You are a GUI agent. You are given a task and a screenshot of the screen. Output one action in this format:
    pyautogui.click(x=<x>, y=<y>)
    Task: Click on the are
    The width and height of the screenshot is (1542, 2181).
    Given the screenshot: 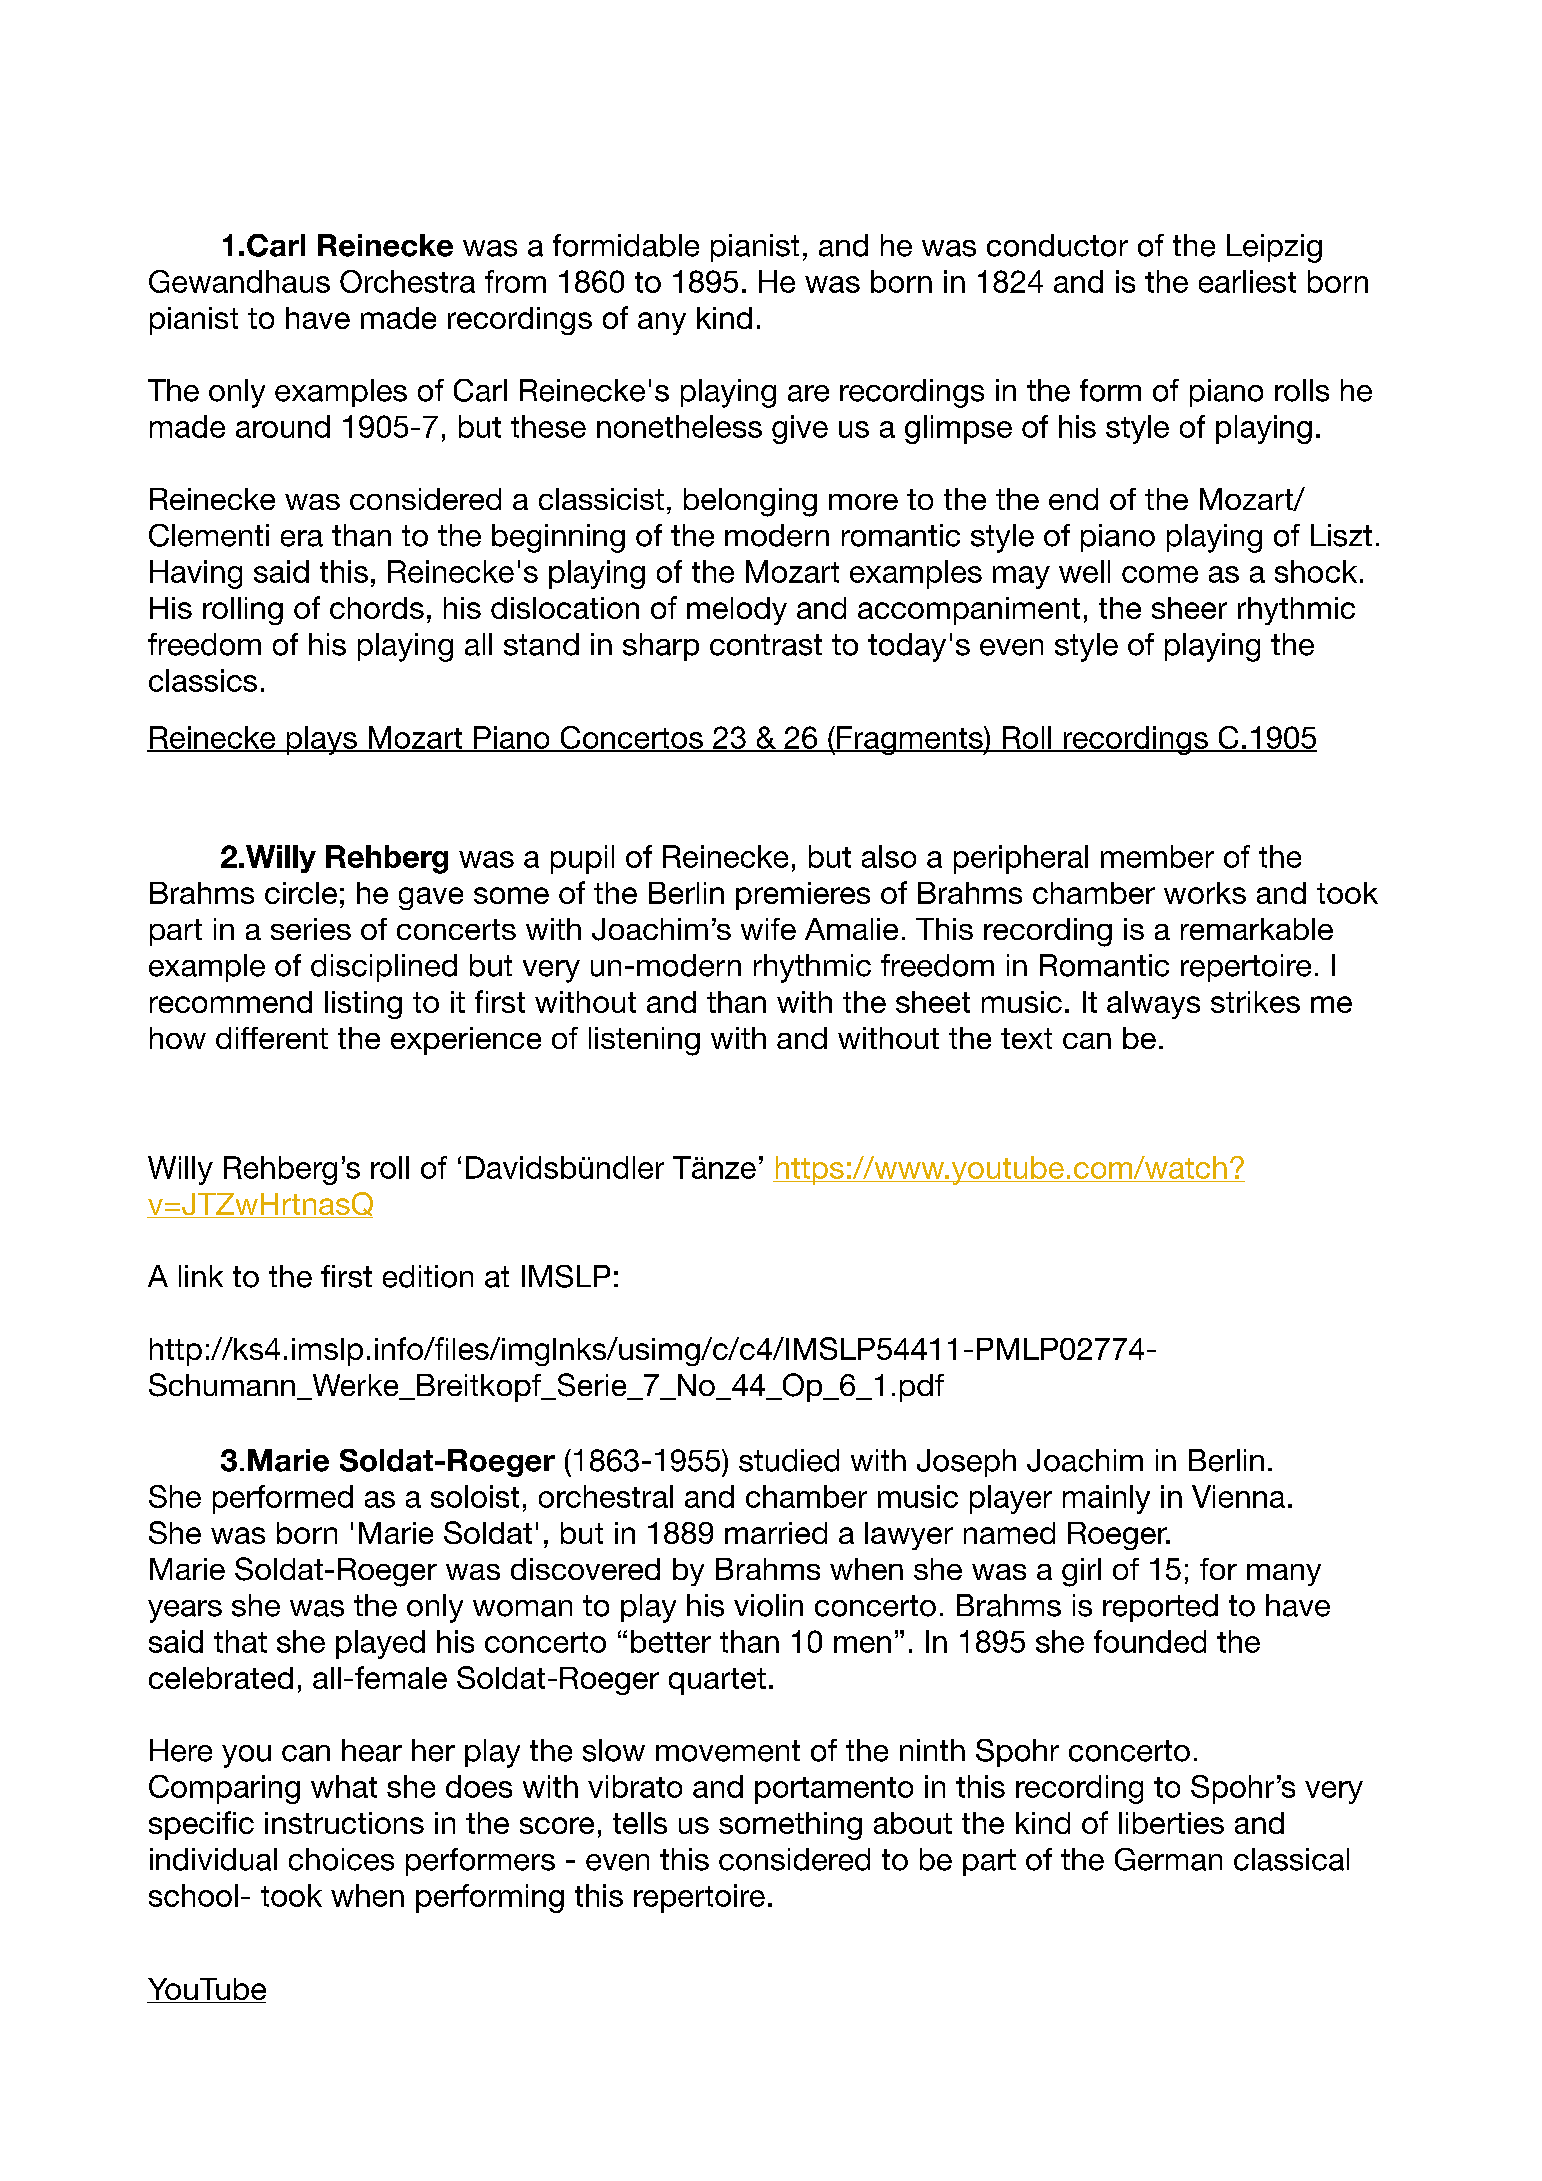 What is the action you would take?
    pyautogui.click(x=808, y=393)
